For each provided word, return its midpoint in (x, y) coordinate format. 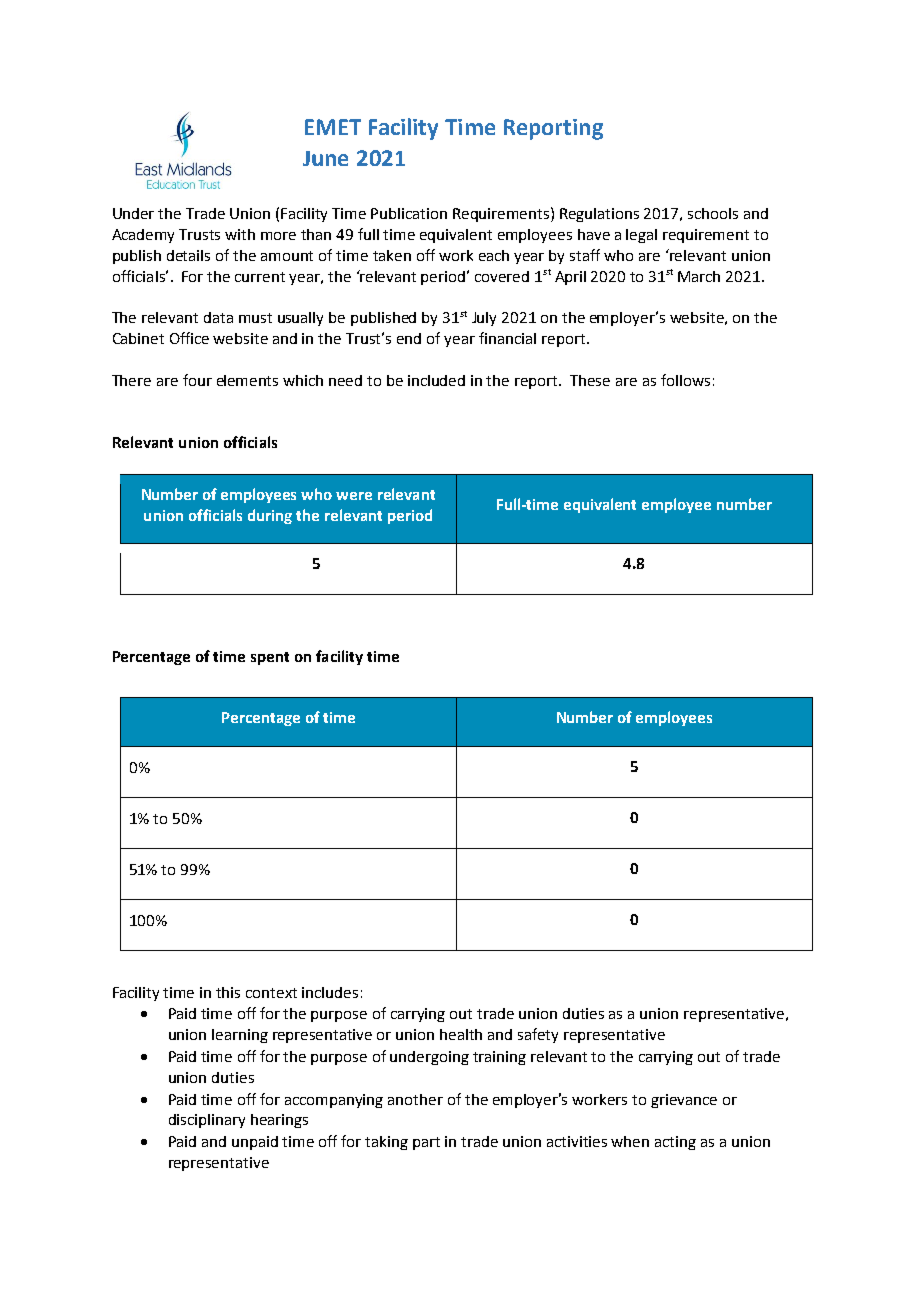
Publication (409, 213)
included (436, 380)
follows (685, 380)
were (354, 496)
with (240, 234)
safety (538, 1035)
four (197, 380)
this (228, 992)
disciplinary (207, 1121)
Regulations (599, 215)
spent (270, 658)
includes (330, 992)
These (590, 380)
